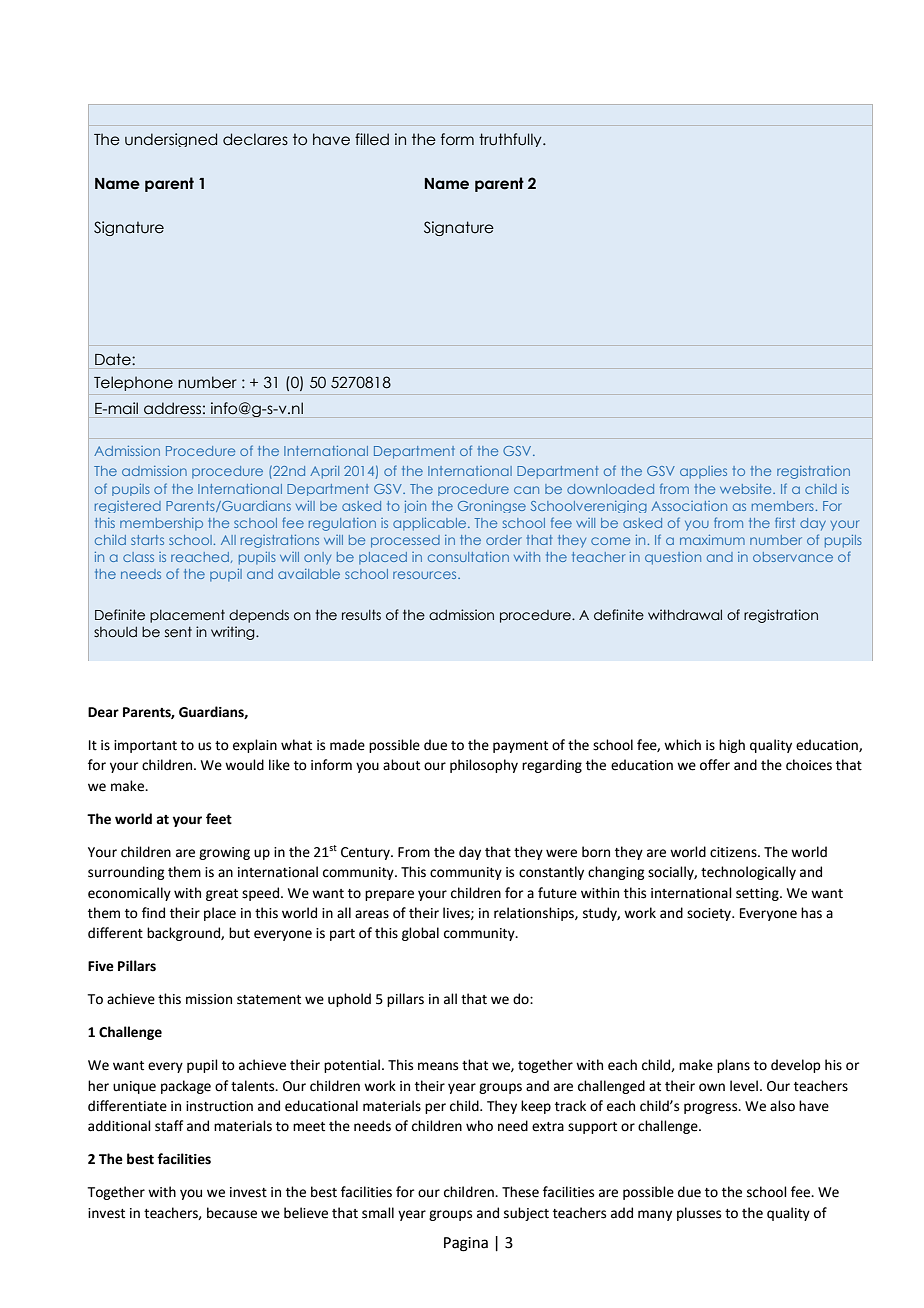 The width and height of the screenshot is (924, 1308). Describe the element at coordinates (484, 766) in the screenshot. I see `philosophy` at that location.
